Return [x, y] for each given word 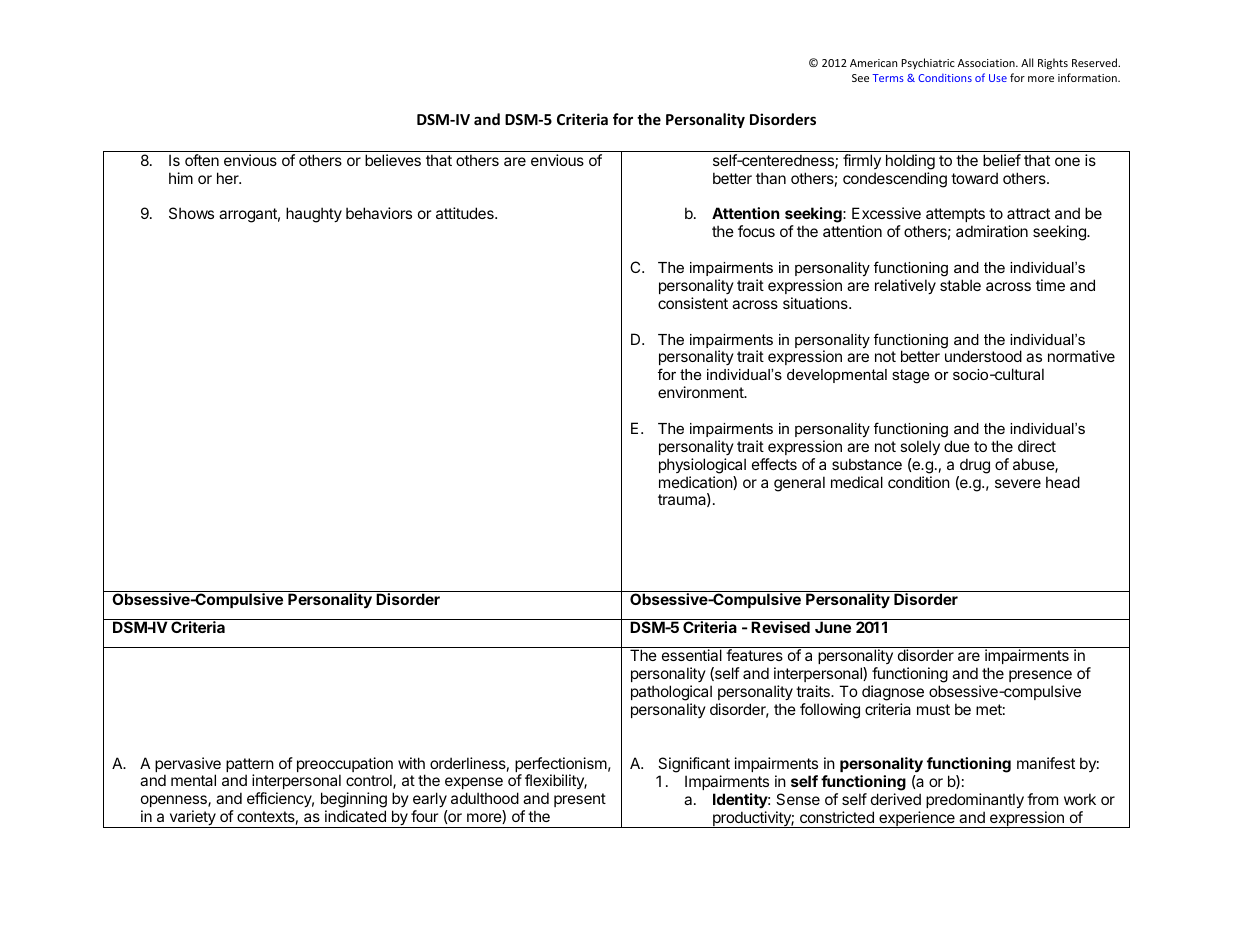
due [957, 446]
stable [960, 285]
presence [1040, 676]
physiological [702, 466]
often [202, 160]
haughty [314, 215]
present [580, 800]
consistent [693, 303]
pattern [250, 766]
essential [692, 655]
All [1027, 62]
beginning [354, 801]
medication [696, 483]
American [873, 63]
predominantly [975, 801]
